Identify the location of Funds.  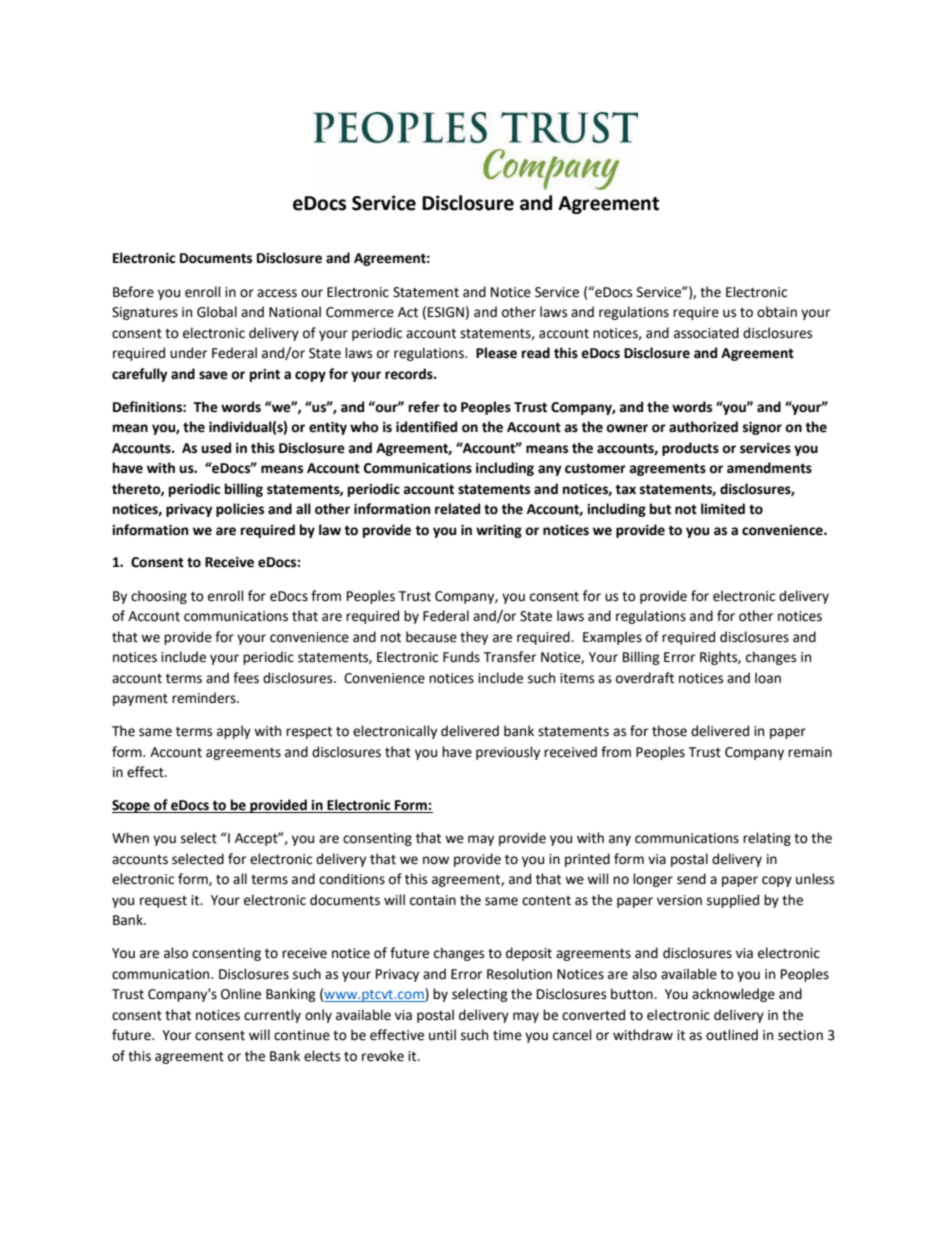
(461, 657).
